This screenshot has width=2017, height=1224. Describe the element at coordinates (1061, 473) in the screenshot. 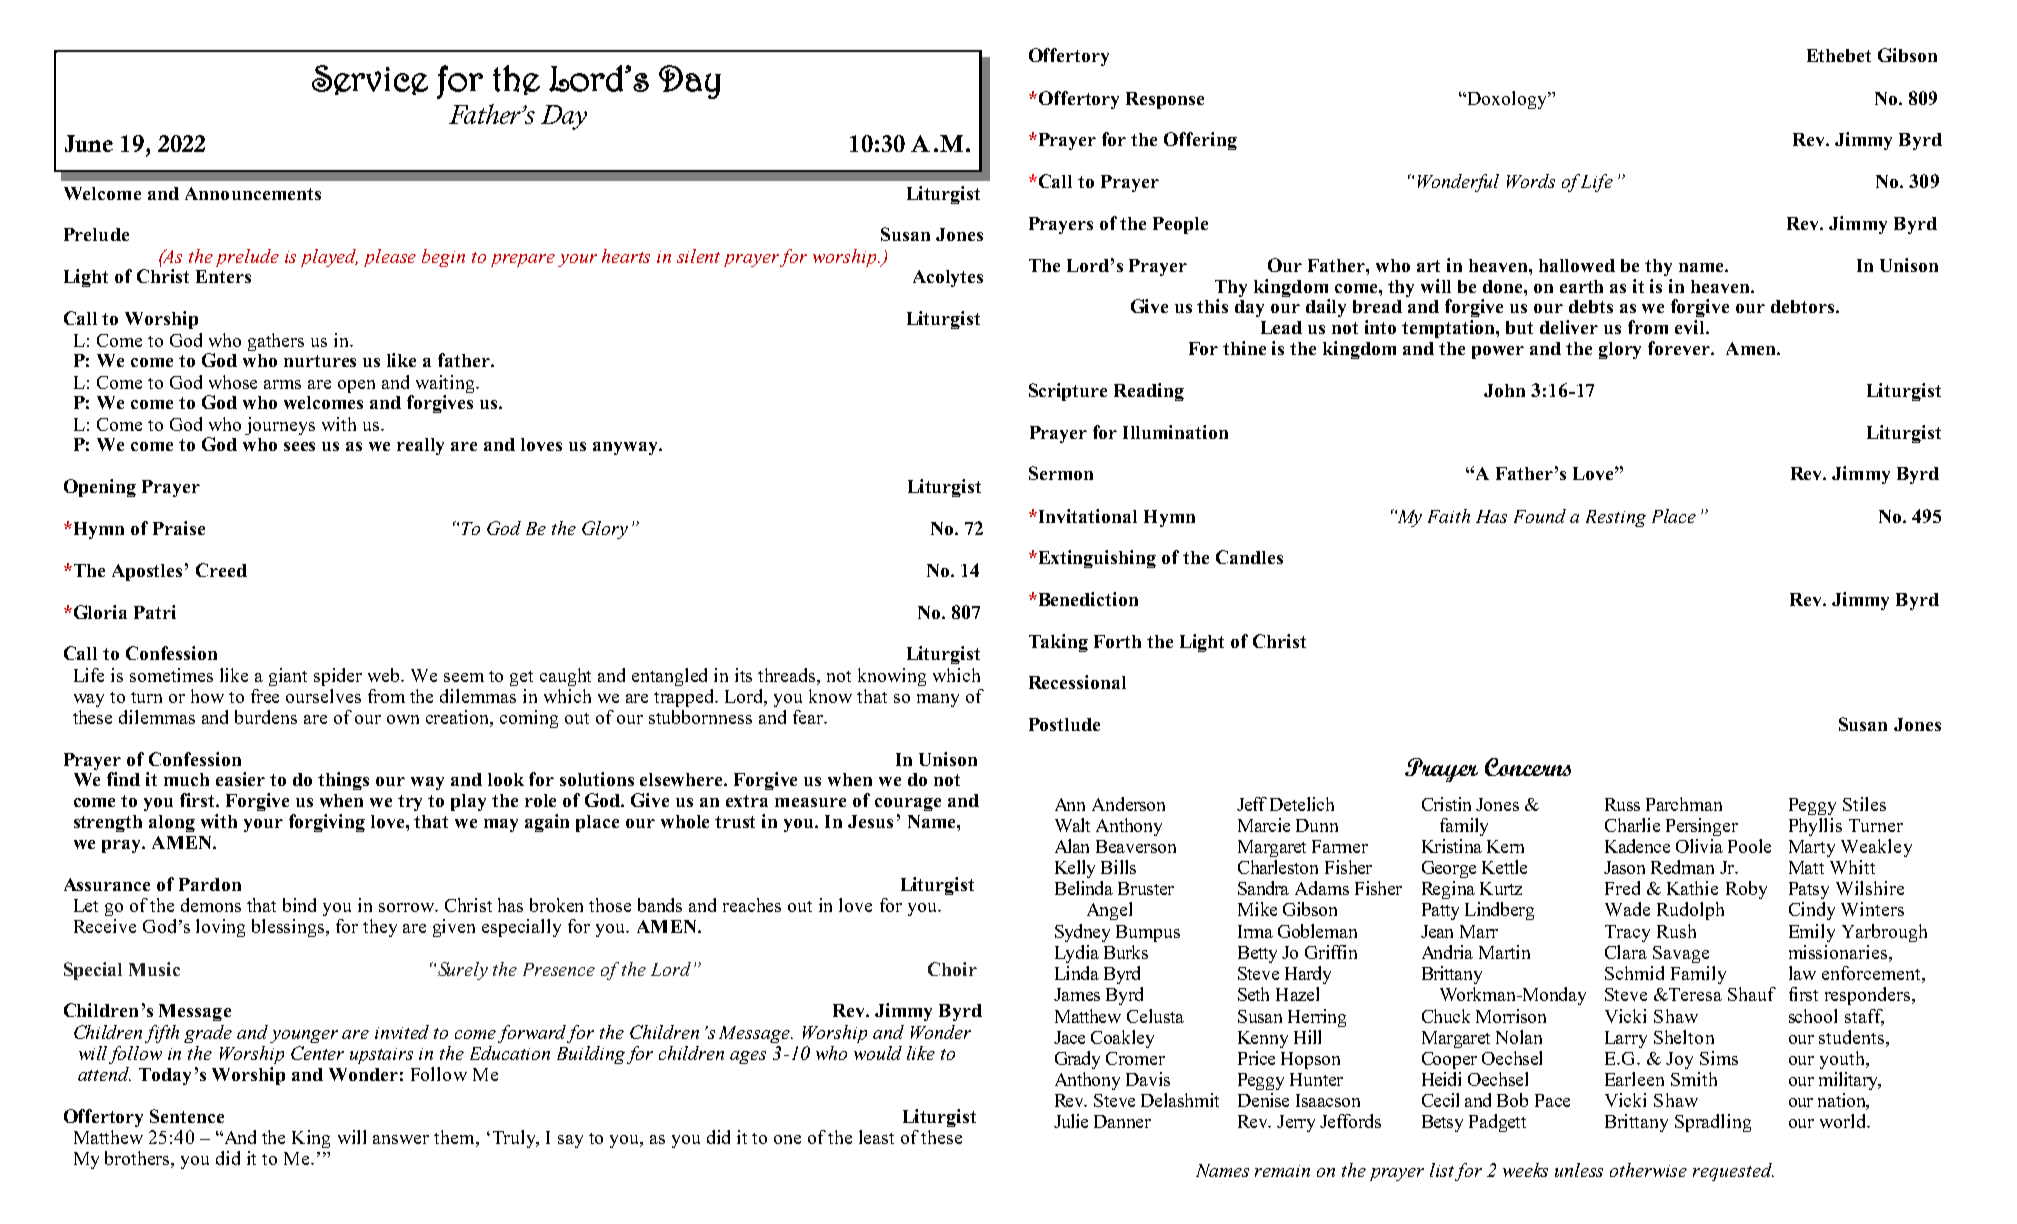

I see `Sermon` at that location.
